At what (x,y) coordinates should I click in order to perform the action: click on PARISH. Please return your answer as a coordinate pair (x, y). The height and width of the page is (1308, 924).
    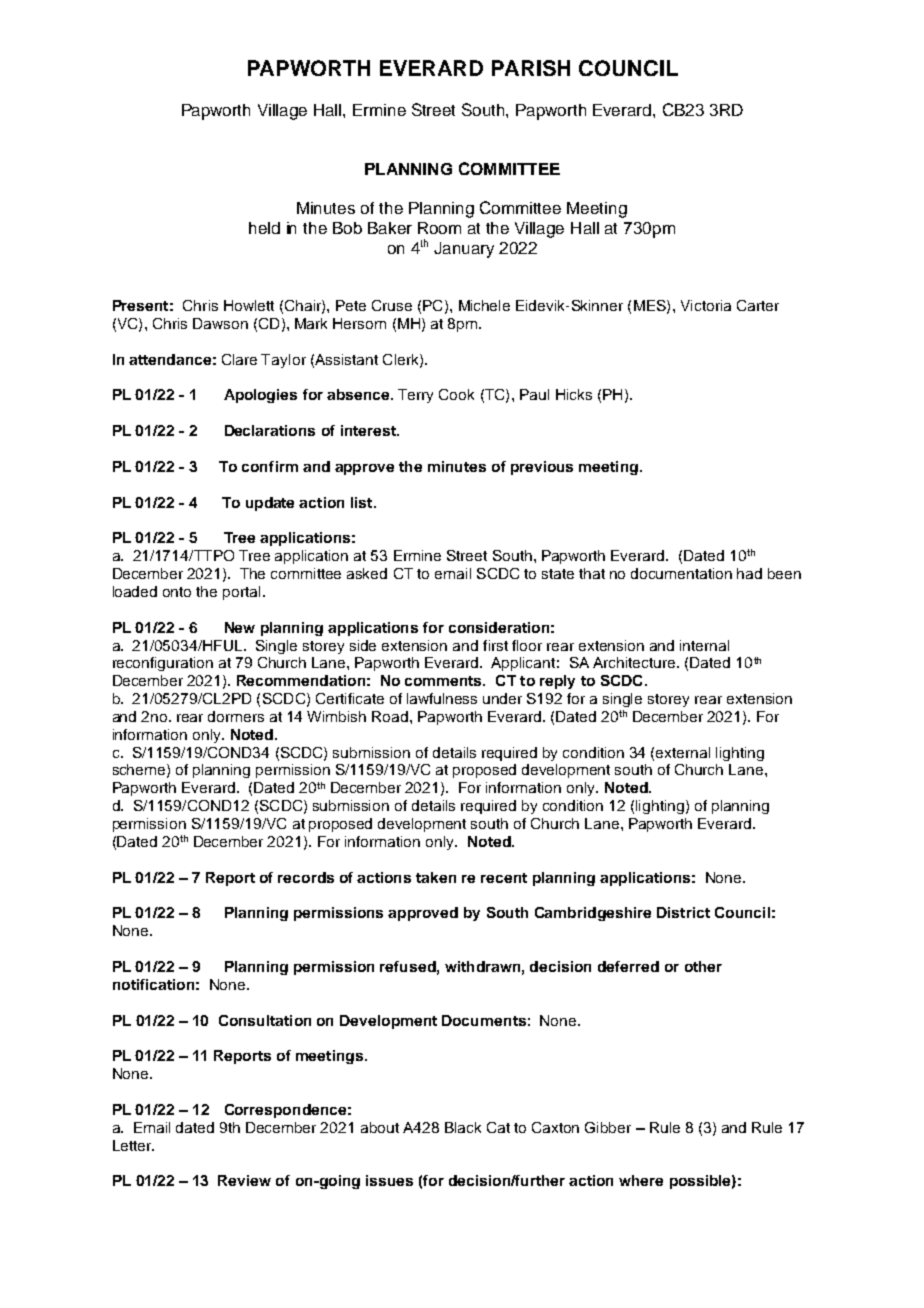
    Looking at the image, I should click on (531, 68).
